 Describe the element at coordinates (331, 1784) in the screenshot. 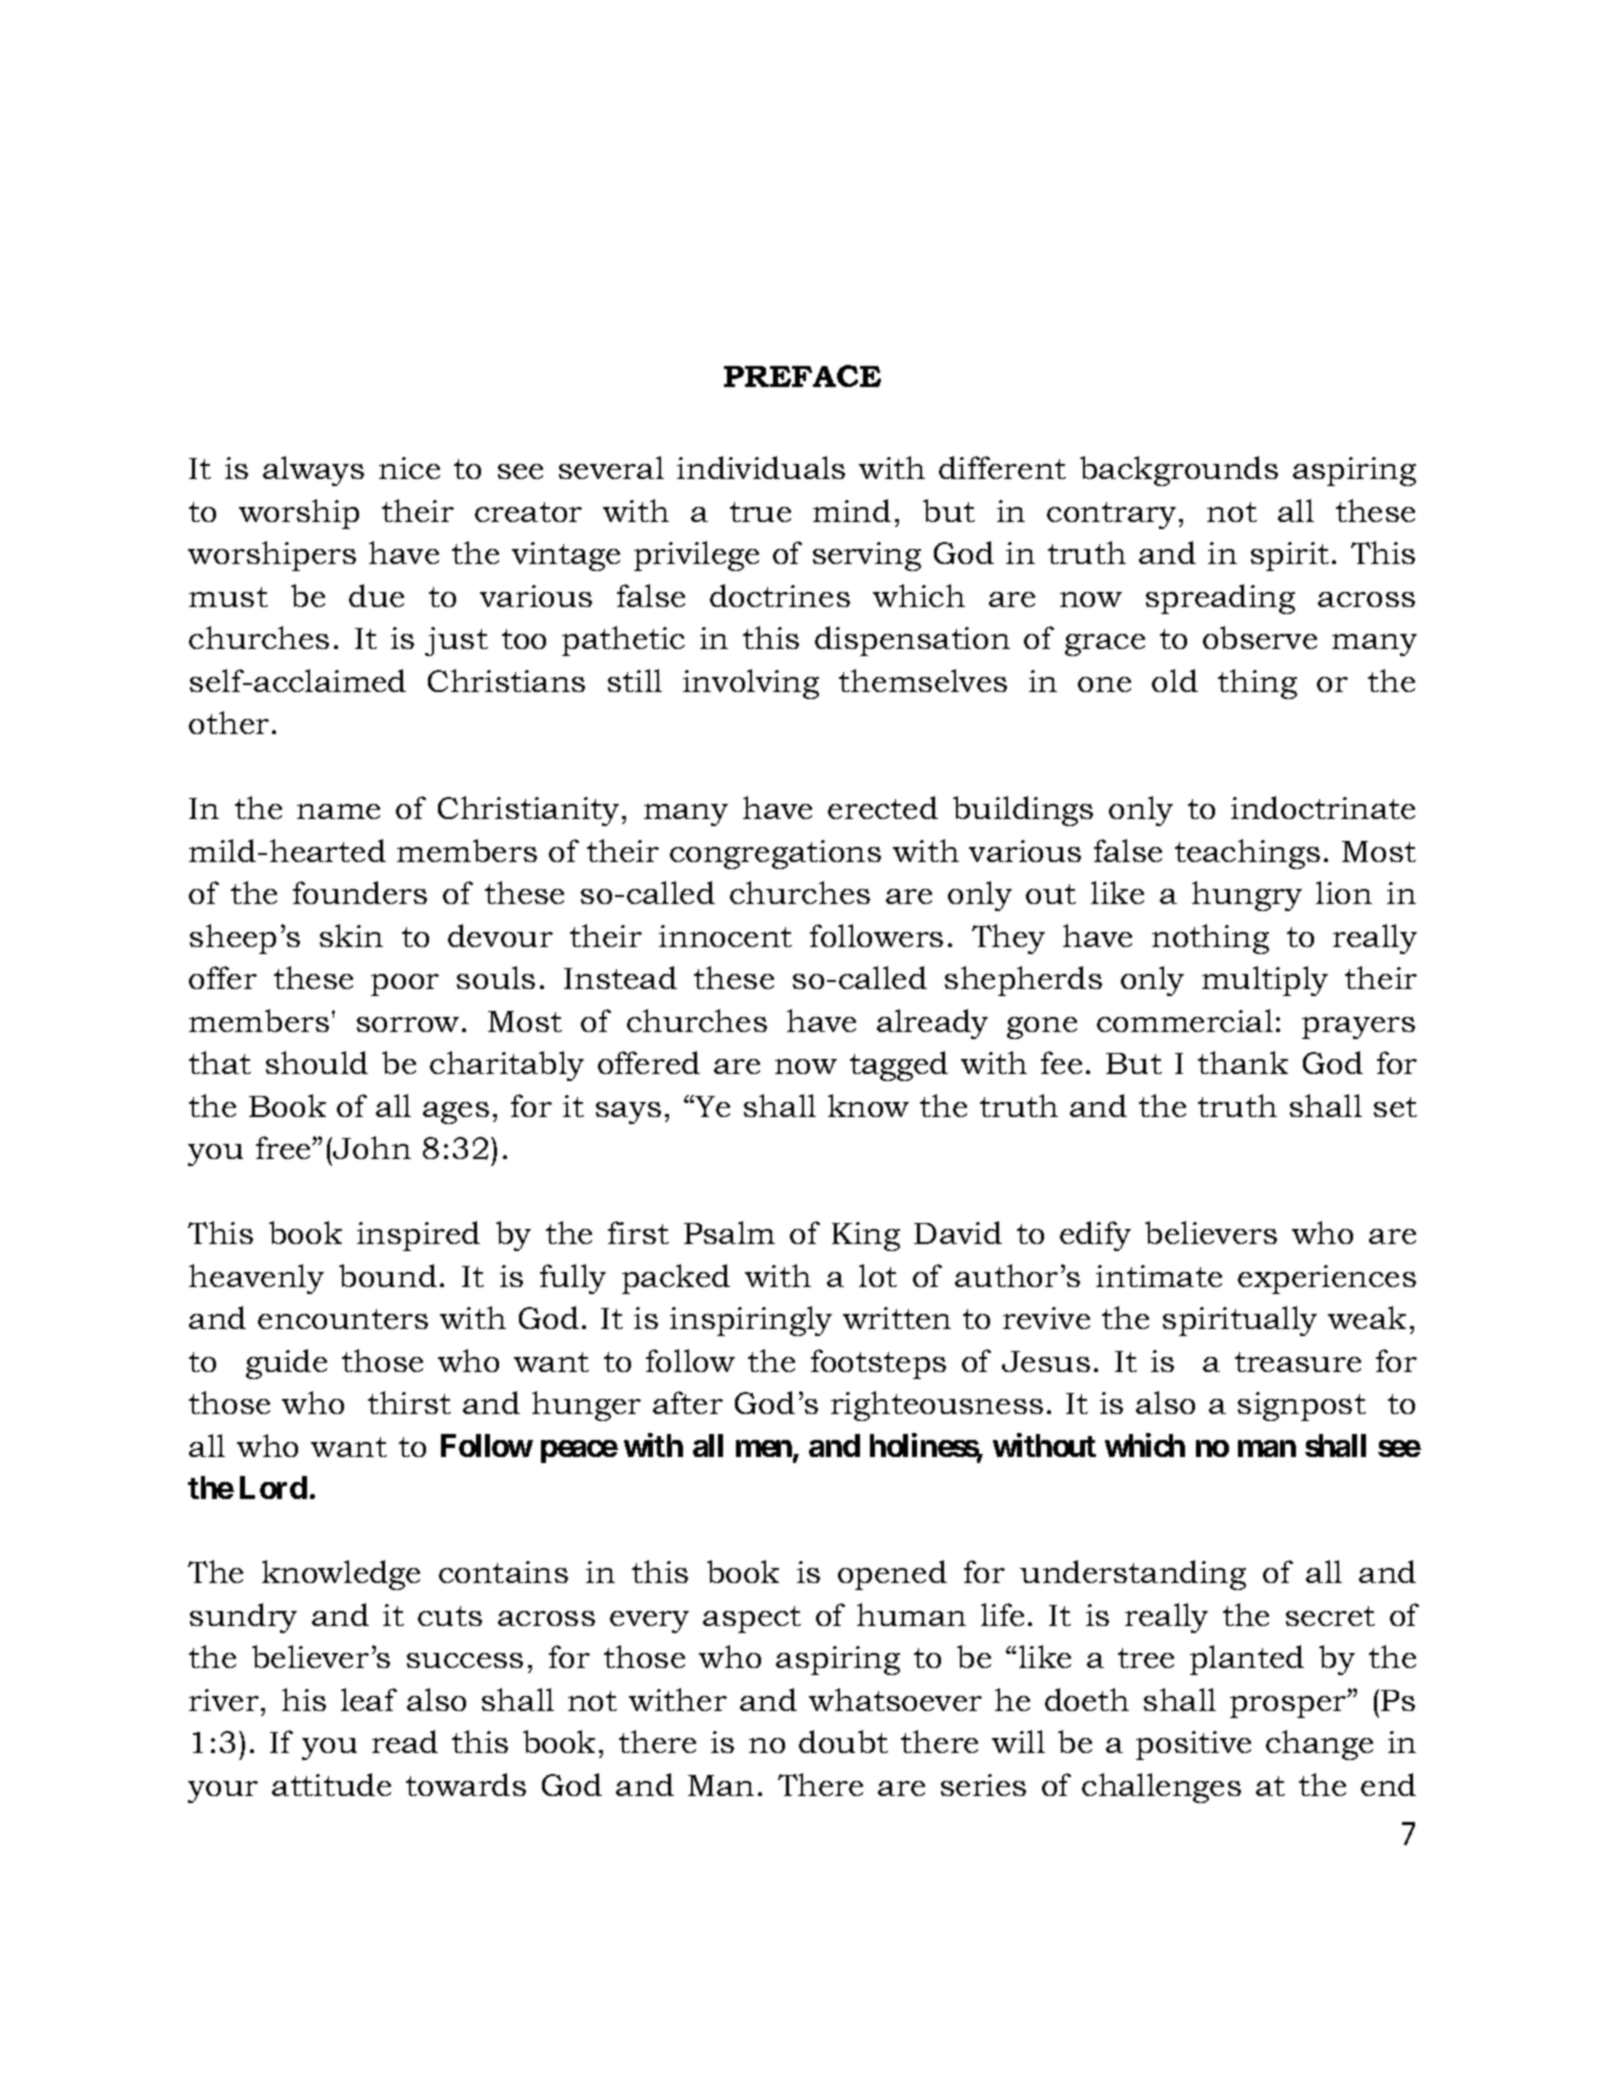

I see `attitude` at that location.
